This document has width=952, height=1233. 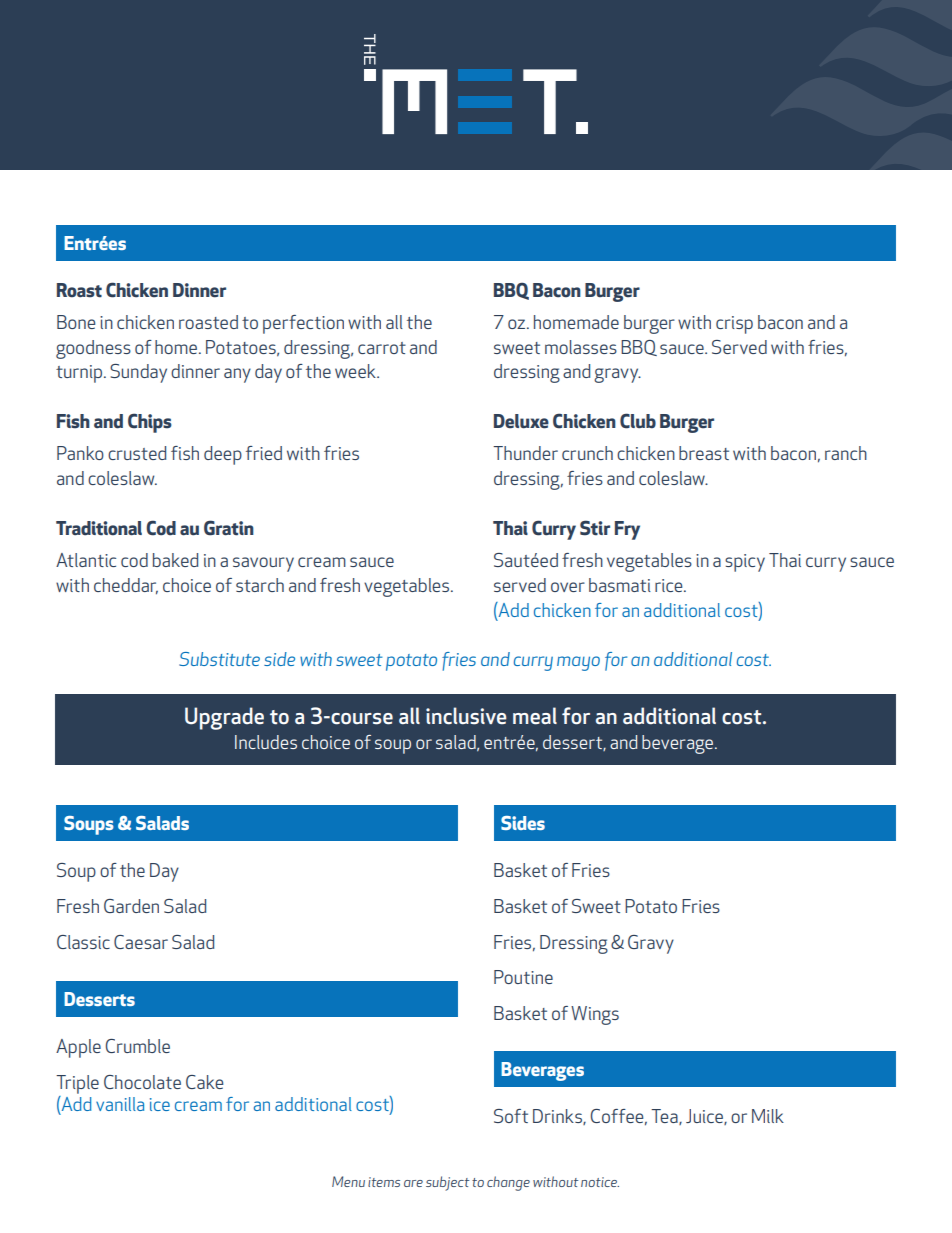 I want to click on subject, so click(x=447, y=1183).
